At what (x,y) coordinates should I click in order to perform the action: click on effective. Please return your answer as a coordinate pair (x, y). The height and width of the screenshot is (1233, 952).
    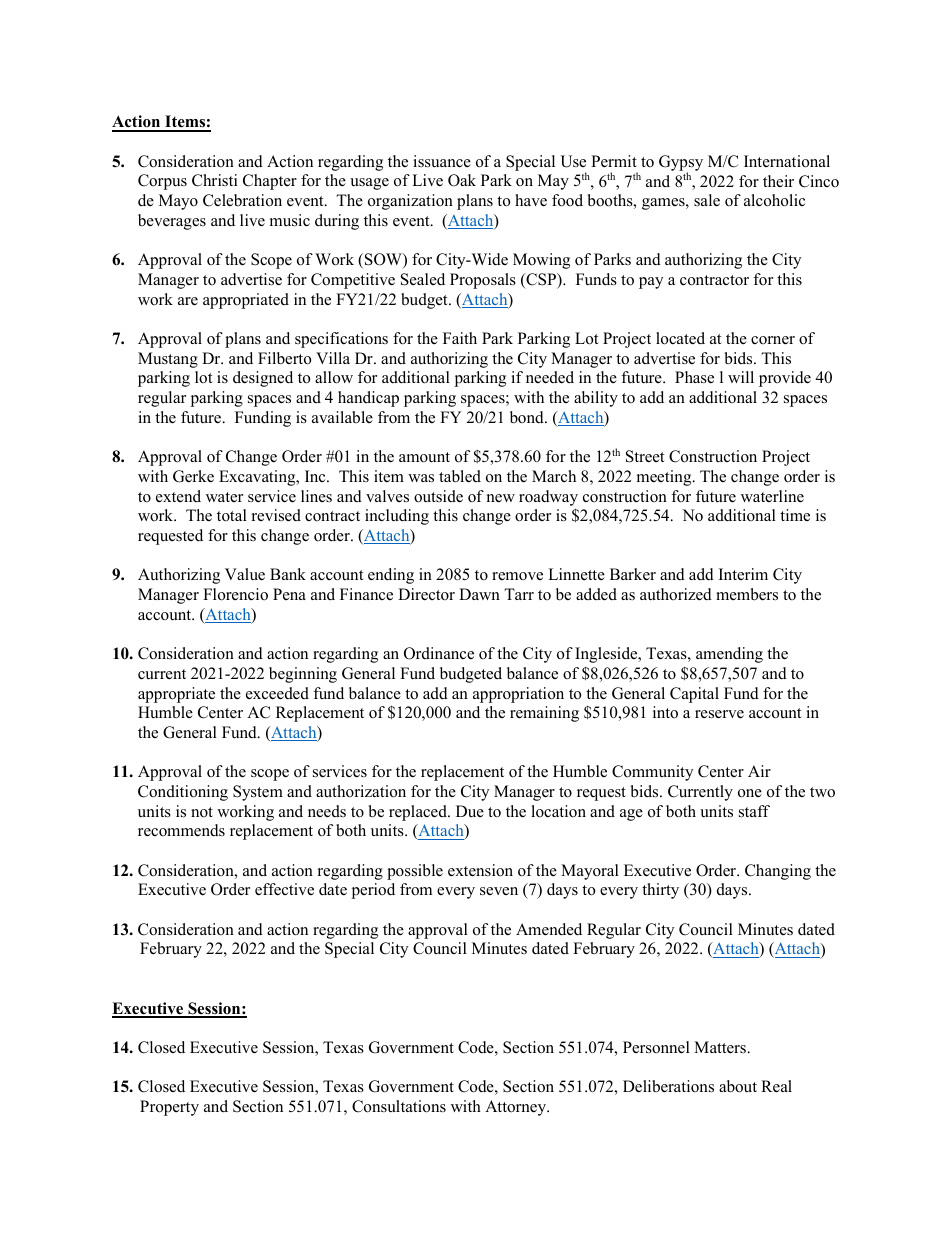
    Looking at the image, I should click on (284, 889).
